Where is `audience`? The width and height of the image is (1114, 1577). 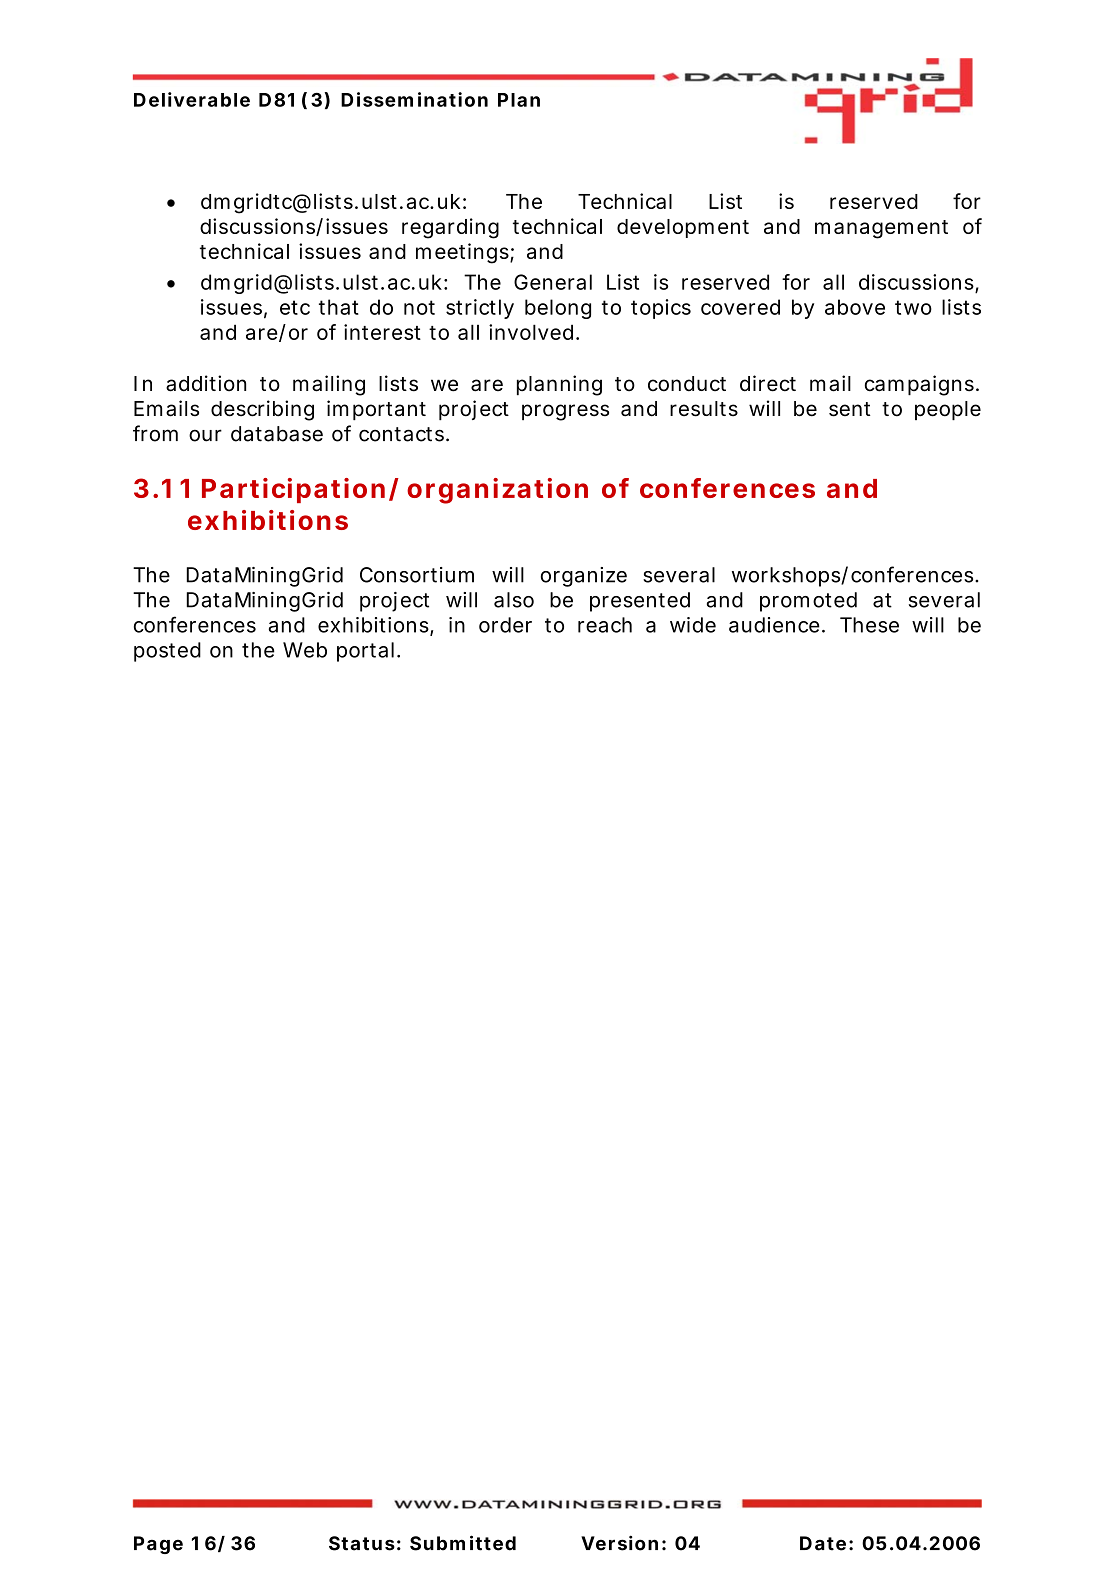
audience is located at coordinates (776, 625).
